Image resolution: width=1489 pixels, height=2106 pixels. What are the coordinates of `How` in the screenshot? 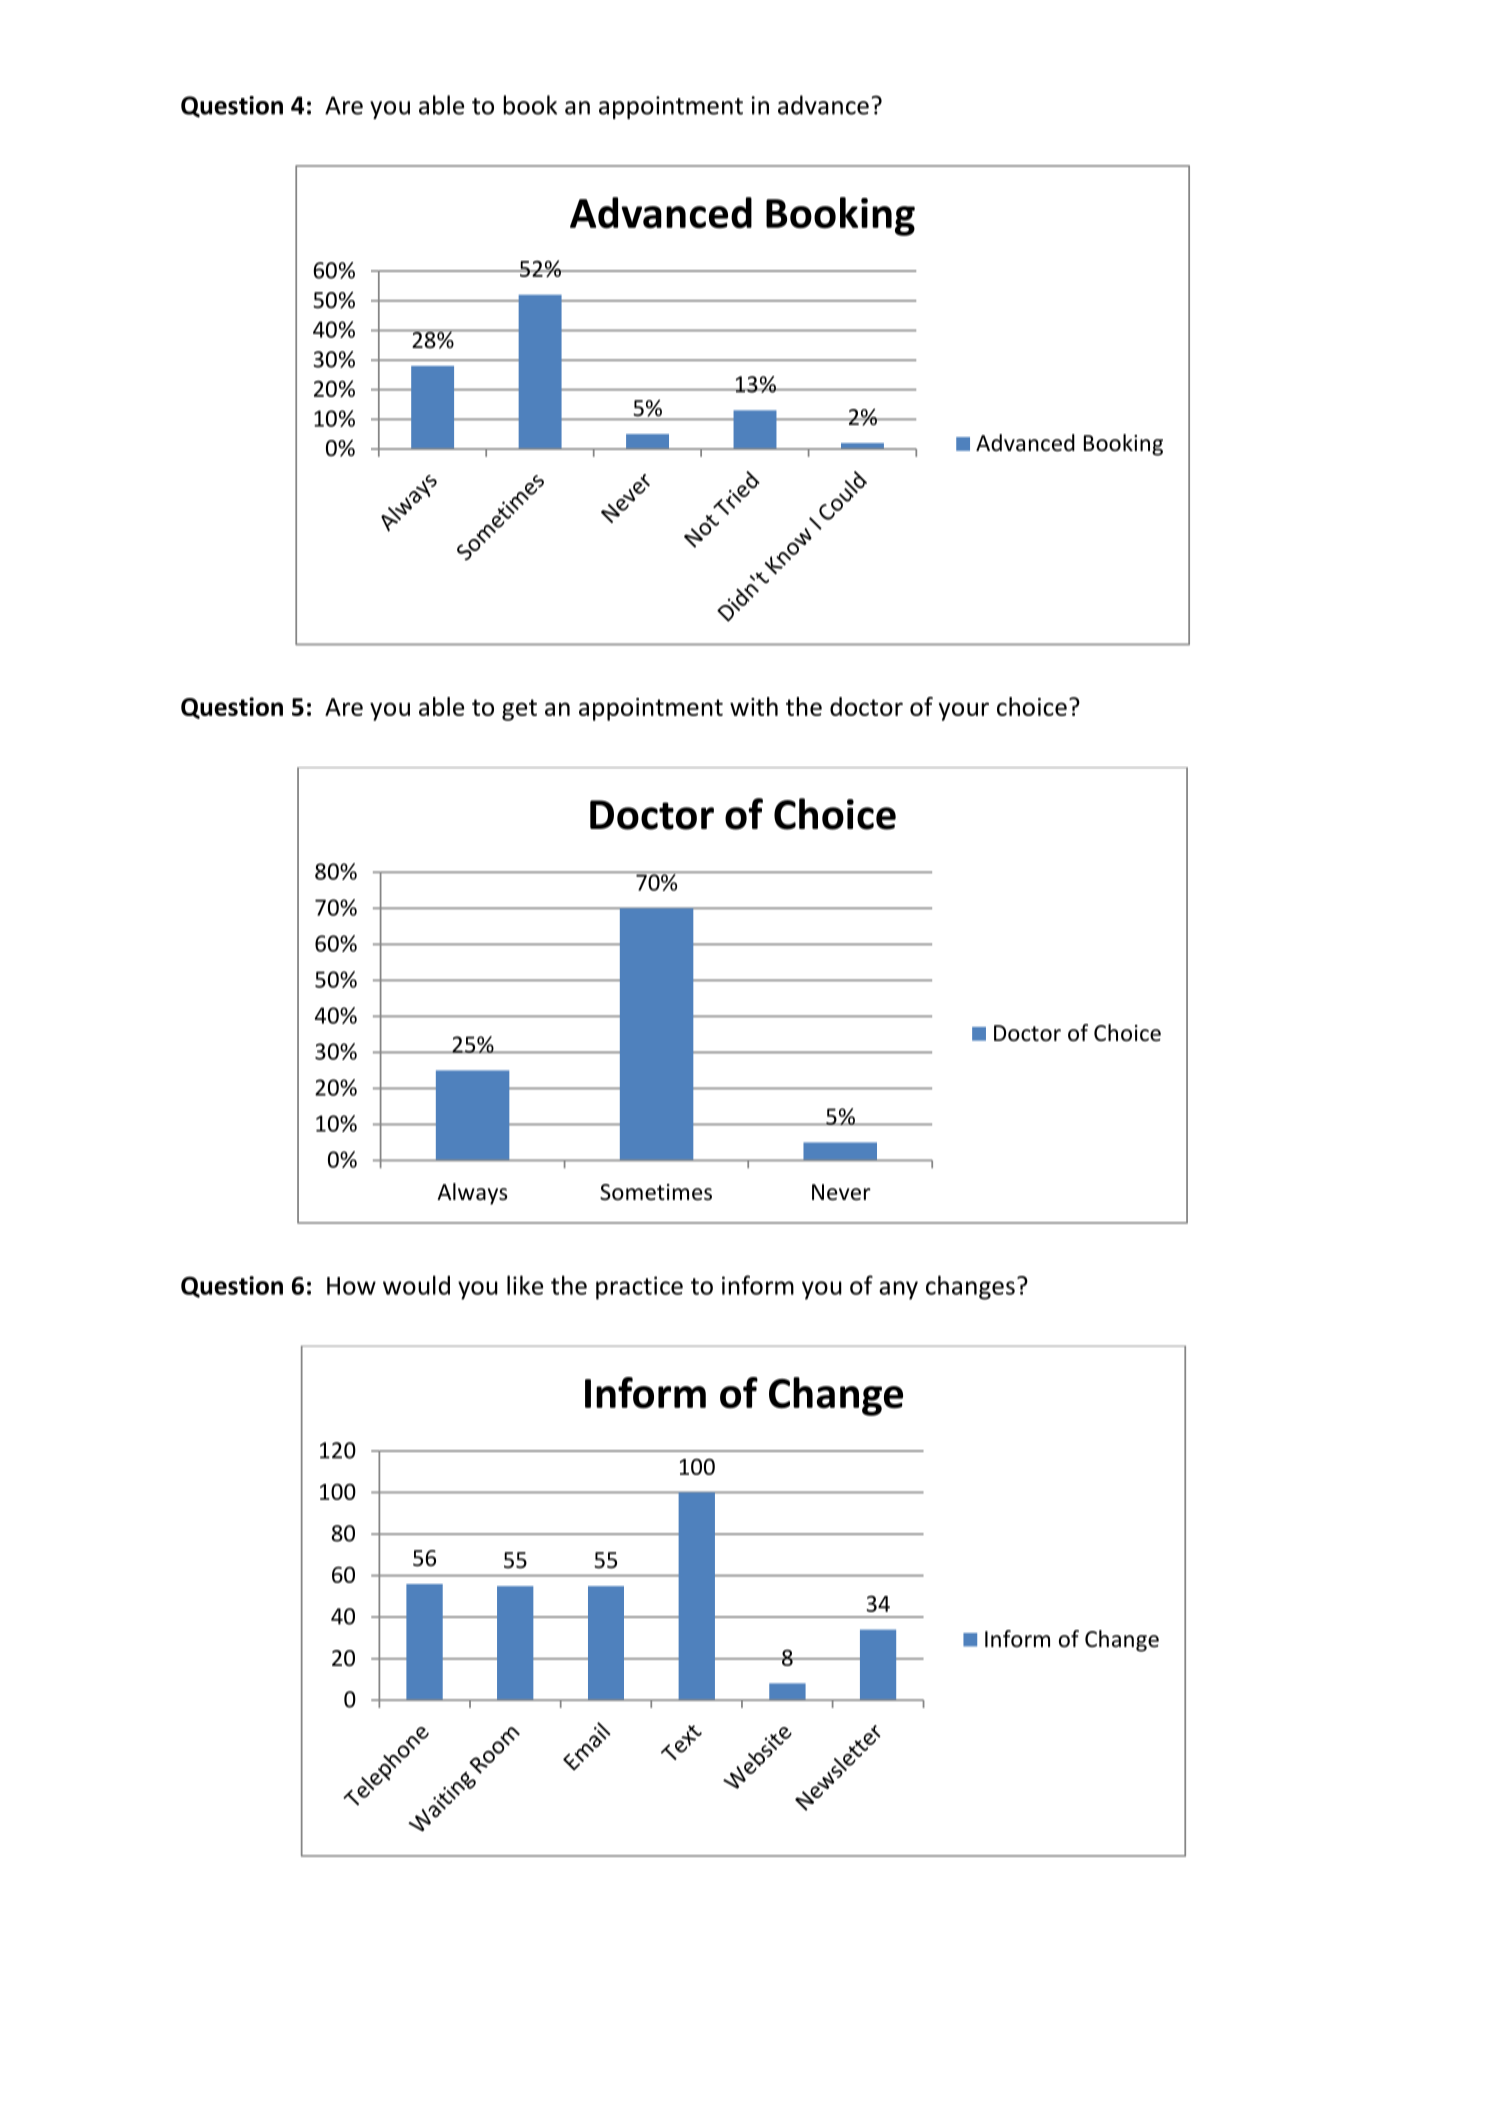 It's located at (351, 1286).
